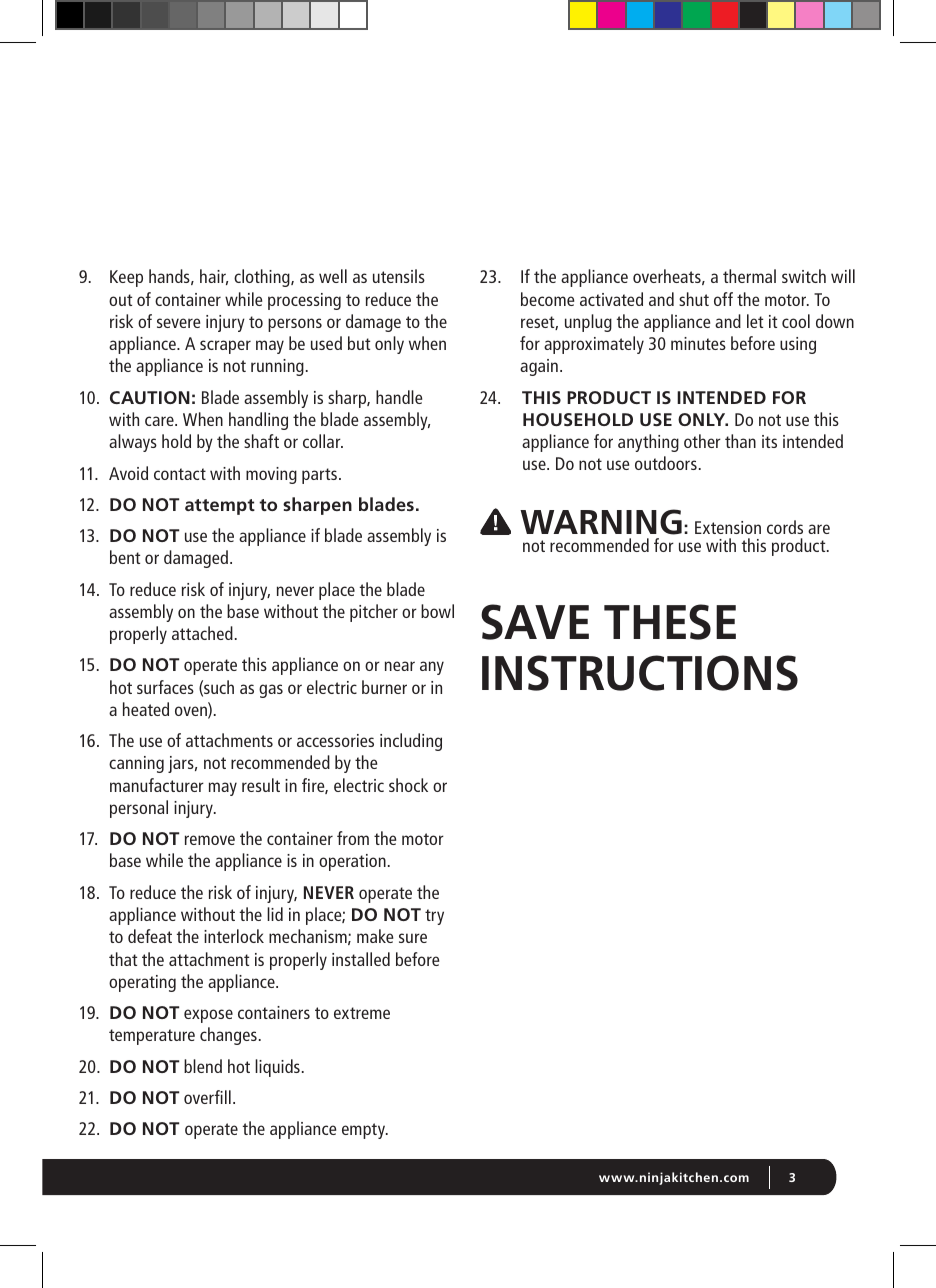 This screenshot has width=936, height=1288. I want to click on WARNING, so click(601, 522).
